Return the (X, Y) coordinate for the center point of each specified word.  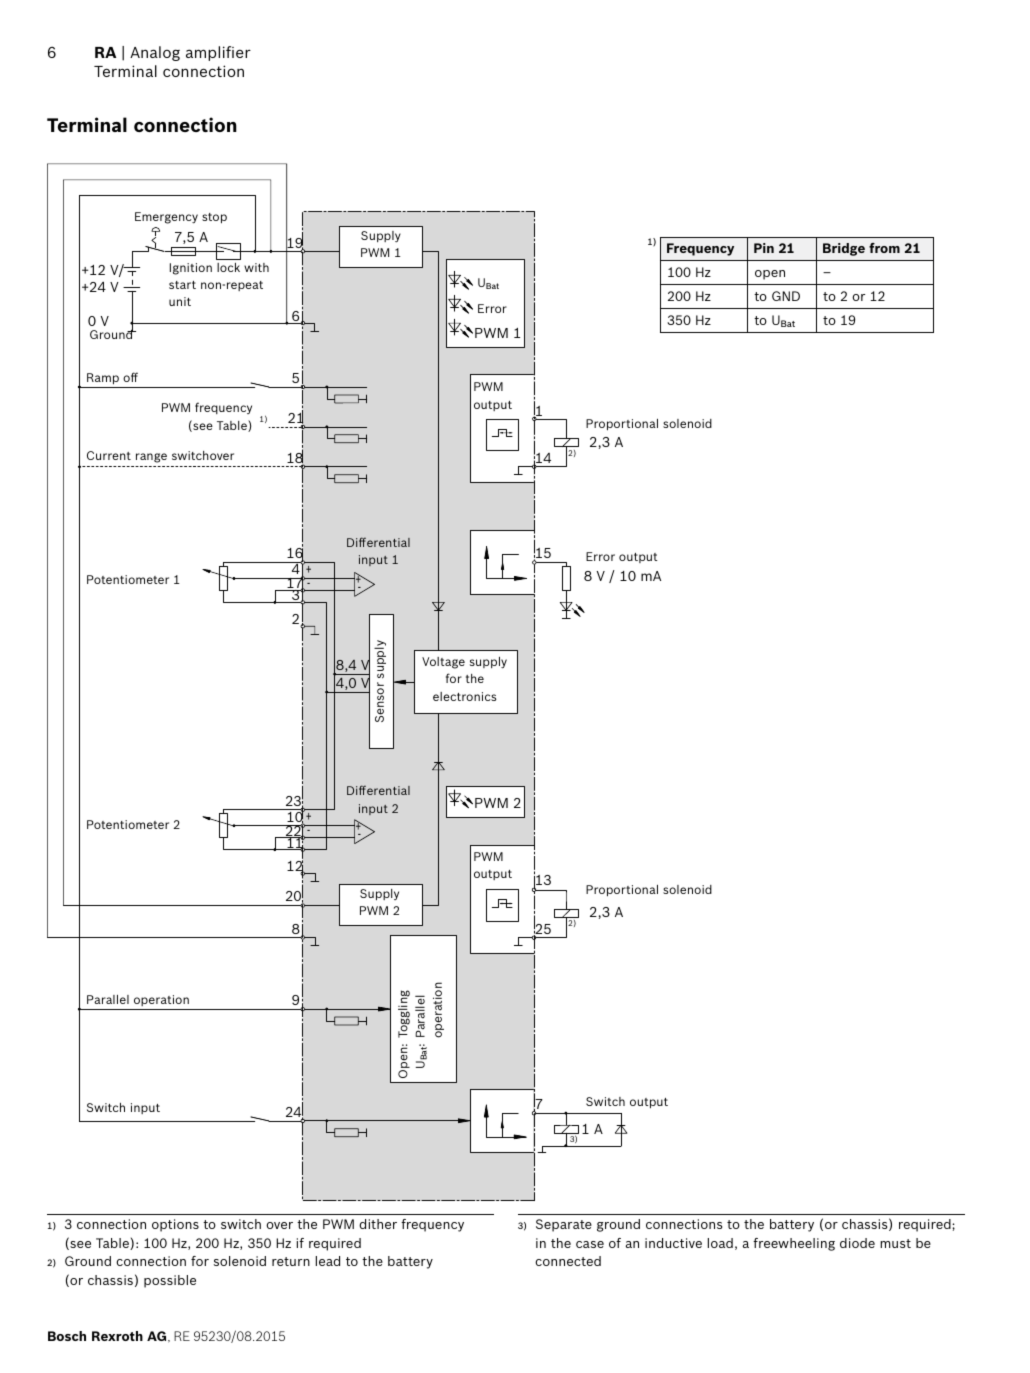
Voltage (443, 663)
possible (170, 1281)
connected (568, 1261)
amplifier (218, 53)
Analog (155, 53)
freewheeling (794, 1244)
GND (786, 296)
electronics (465, 696)
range (151, 458)
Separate (564, 1225)
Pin (764, 248)
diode (857, 1243)
